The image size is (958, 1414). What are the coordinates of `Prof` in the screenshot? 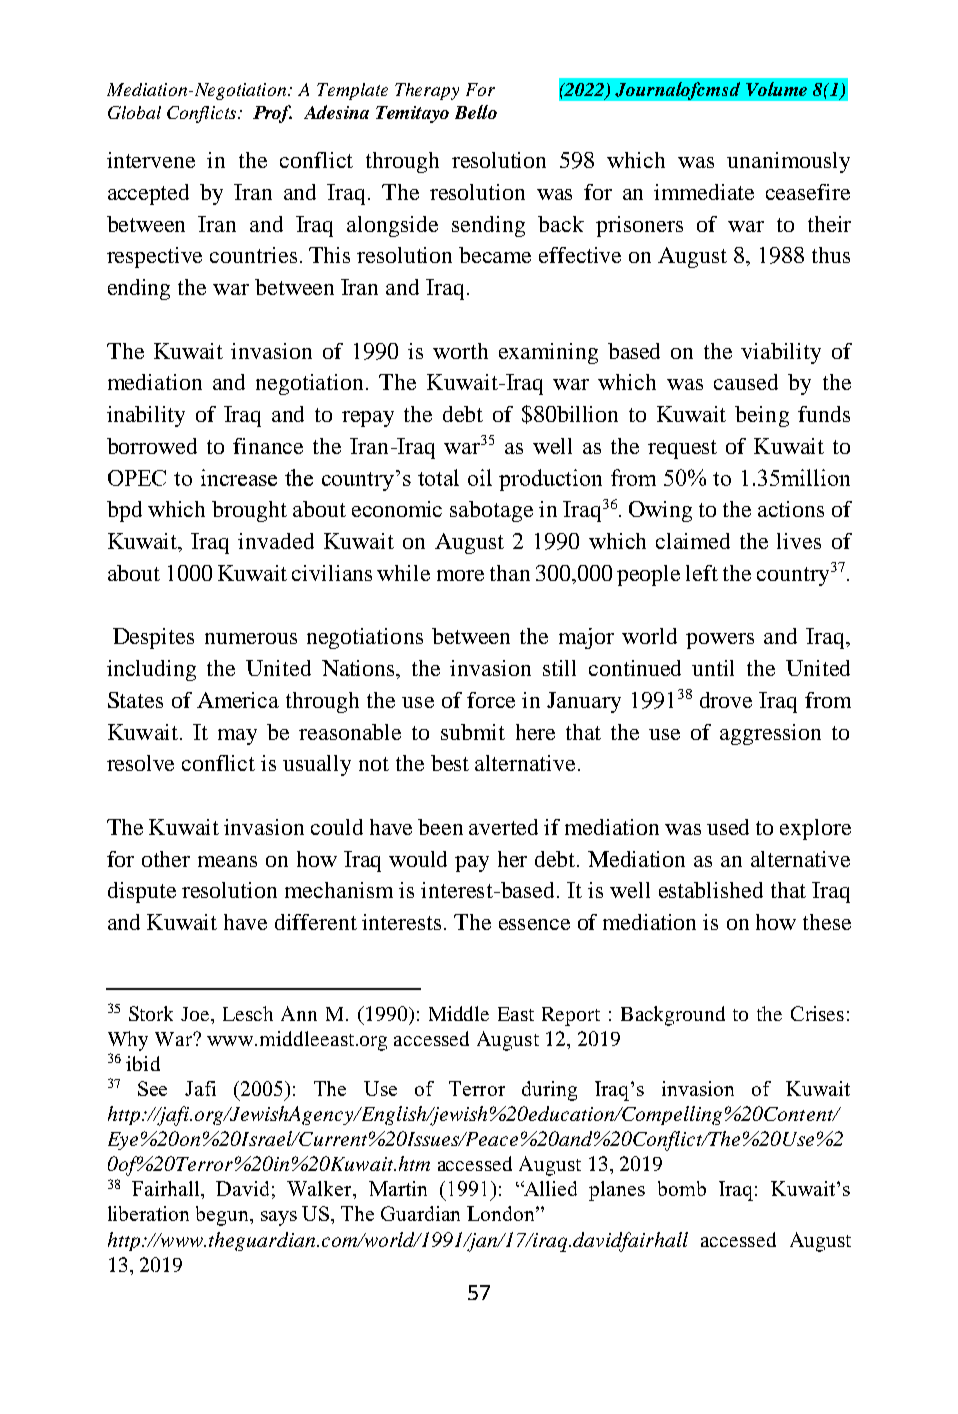 It's located at (272, 114).
